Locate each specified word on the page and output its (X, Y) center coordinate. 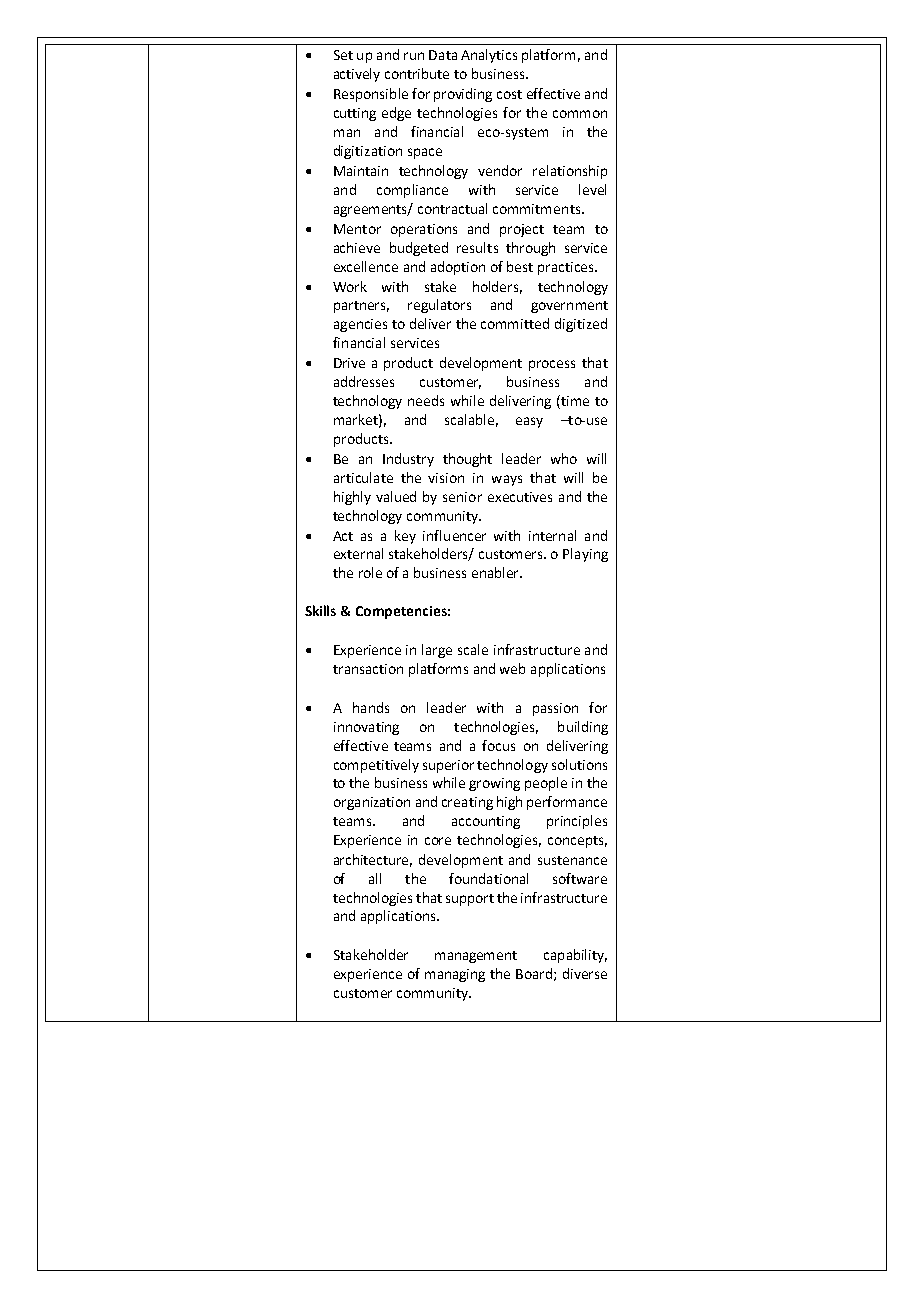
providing (463, 95)
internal (552, 535)
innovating (366, 728)
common (580, 114)
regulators (439, 306)
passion (555, 709)
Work (350, 286)
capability (575, 956)
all (375, 878)
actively (357, 75)
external (358, 553)
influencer (454, 535)
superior (448, 766)
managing (455, 975)
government (569, 307)
